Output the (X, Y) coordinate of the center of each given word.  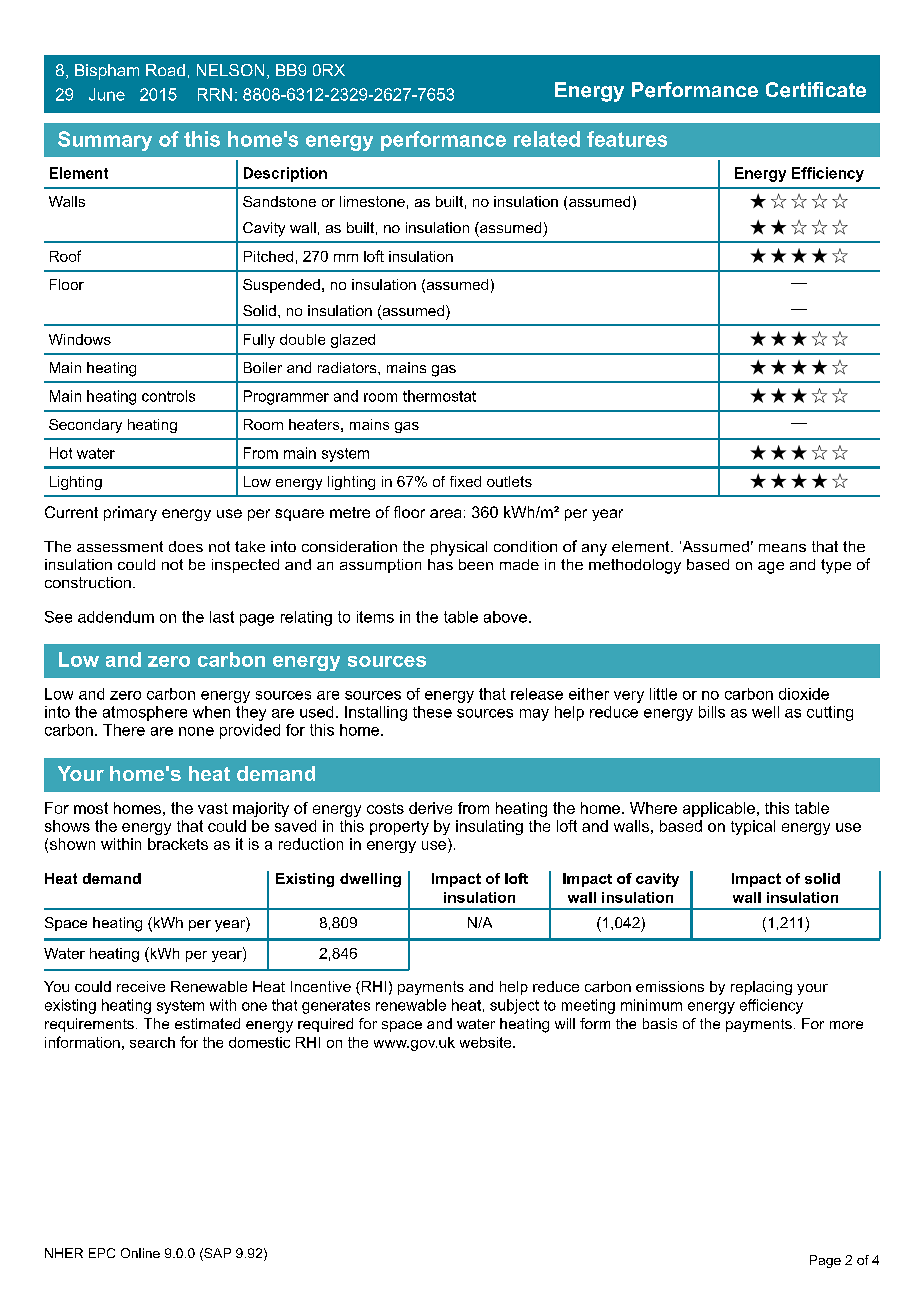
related (547, 139)
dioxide (804, 694)
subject (514, 1006)
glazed (353, 341)
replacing (761, 988)
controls (168, 396)
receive (141, 986)
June (107, 94)
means (782, 548)
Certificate (816, 90)
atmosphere (145, 713)
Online (140, 1253)
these (432, 712)
